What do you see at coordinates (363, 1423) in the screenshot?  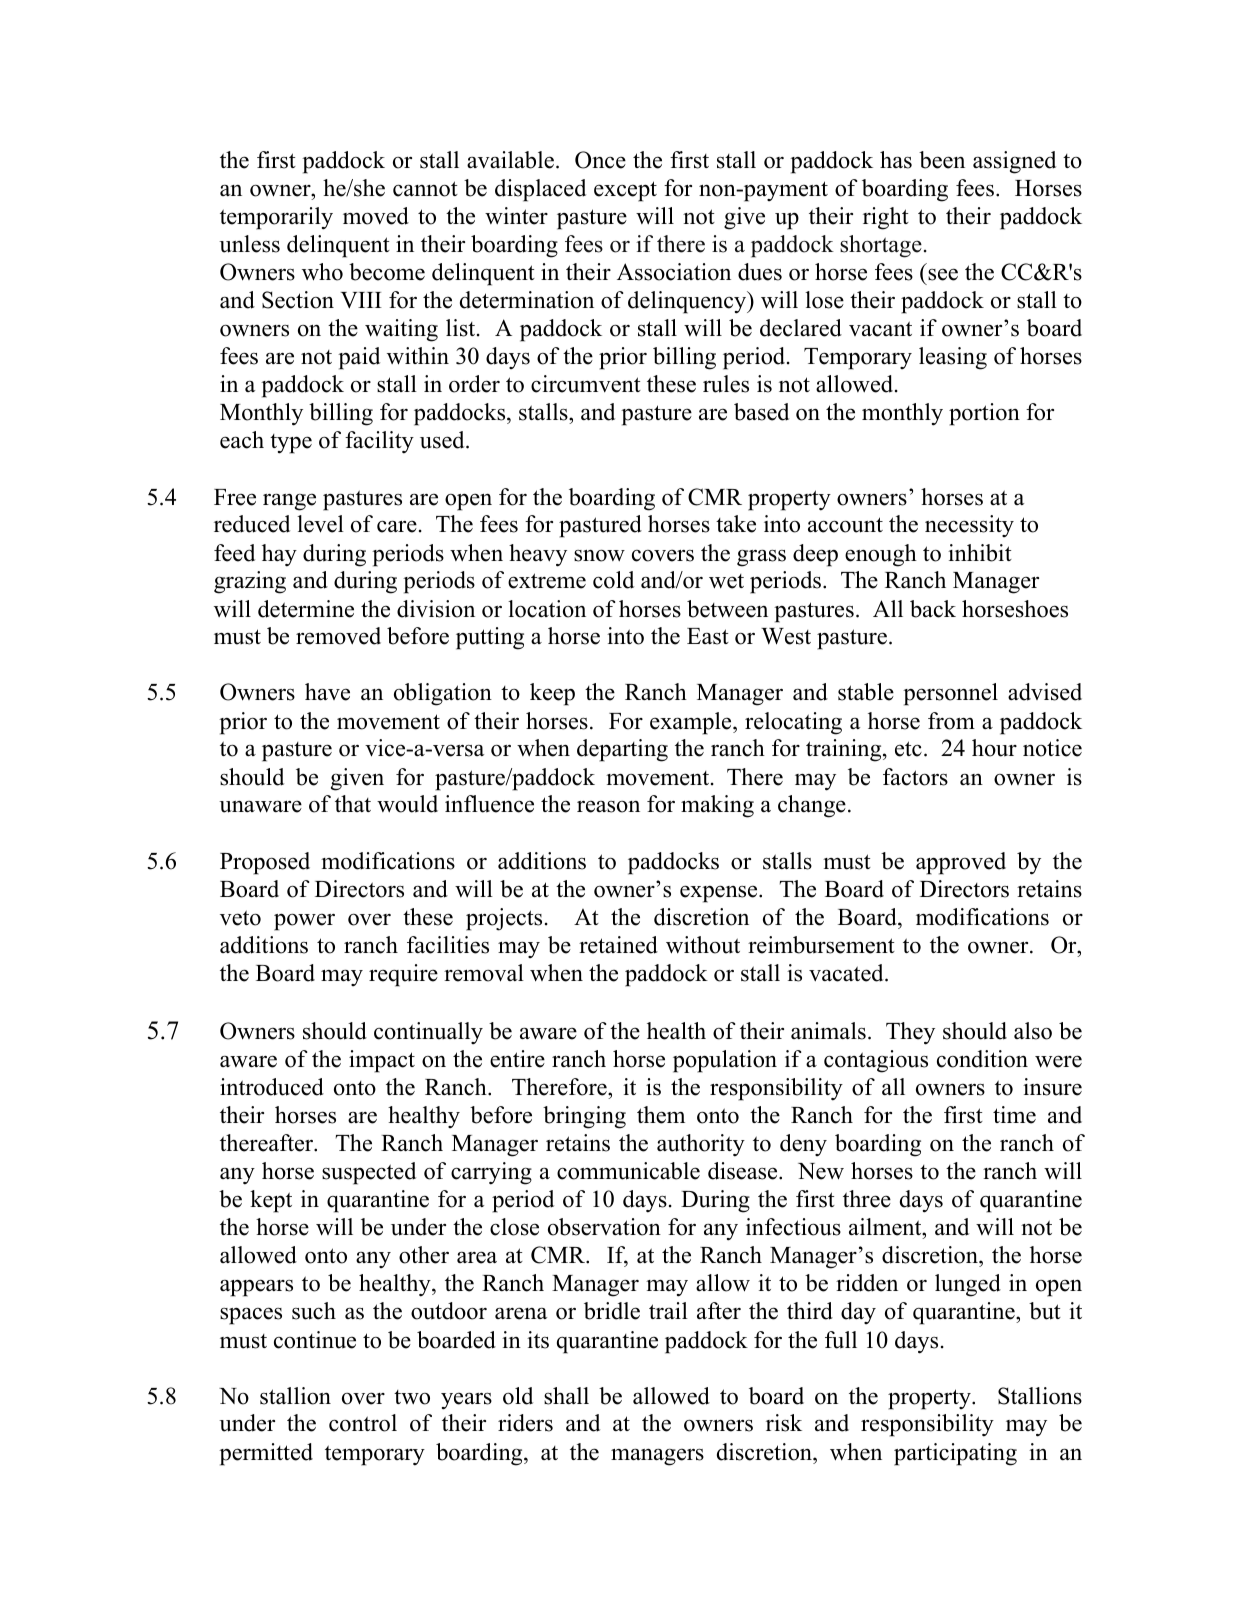 I see `control` at bounding box center [363, 1423].
